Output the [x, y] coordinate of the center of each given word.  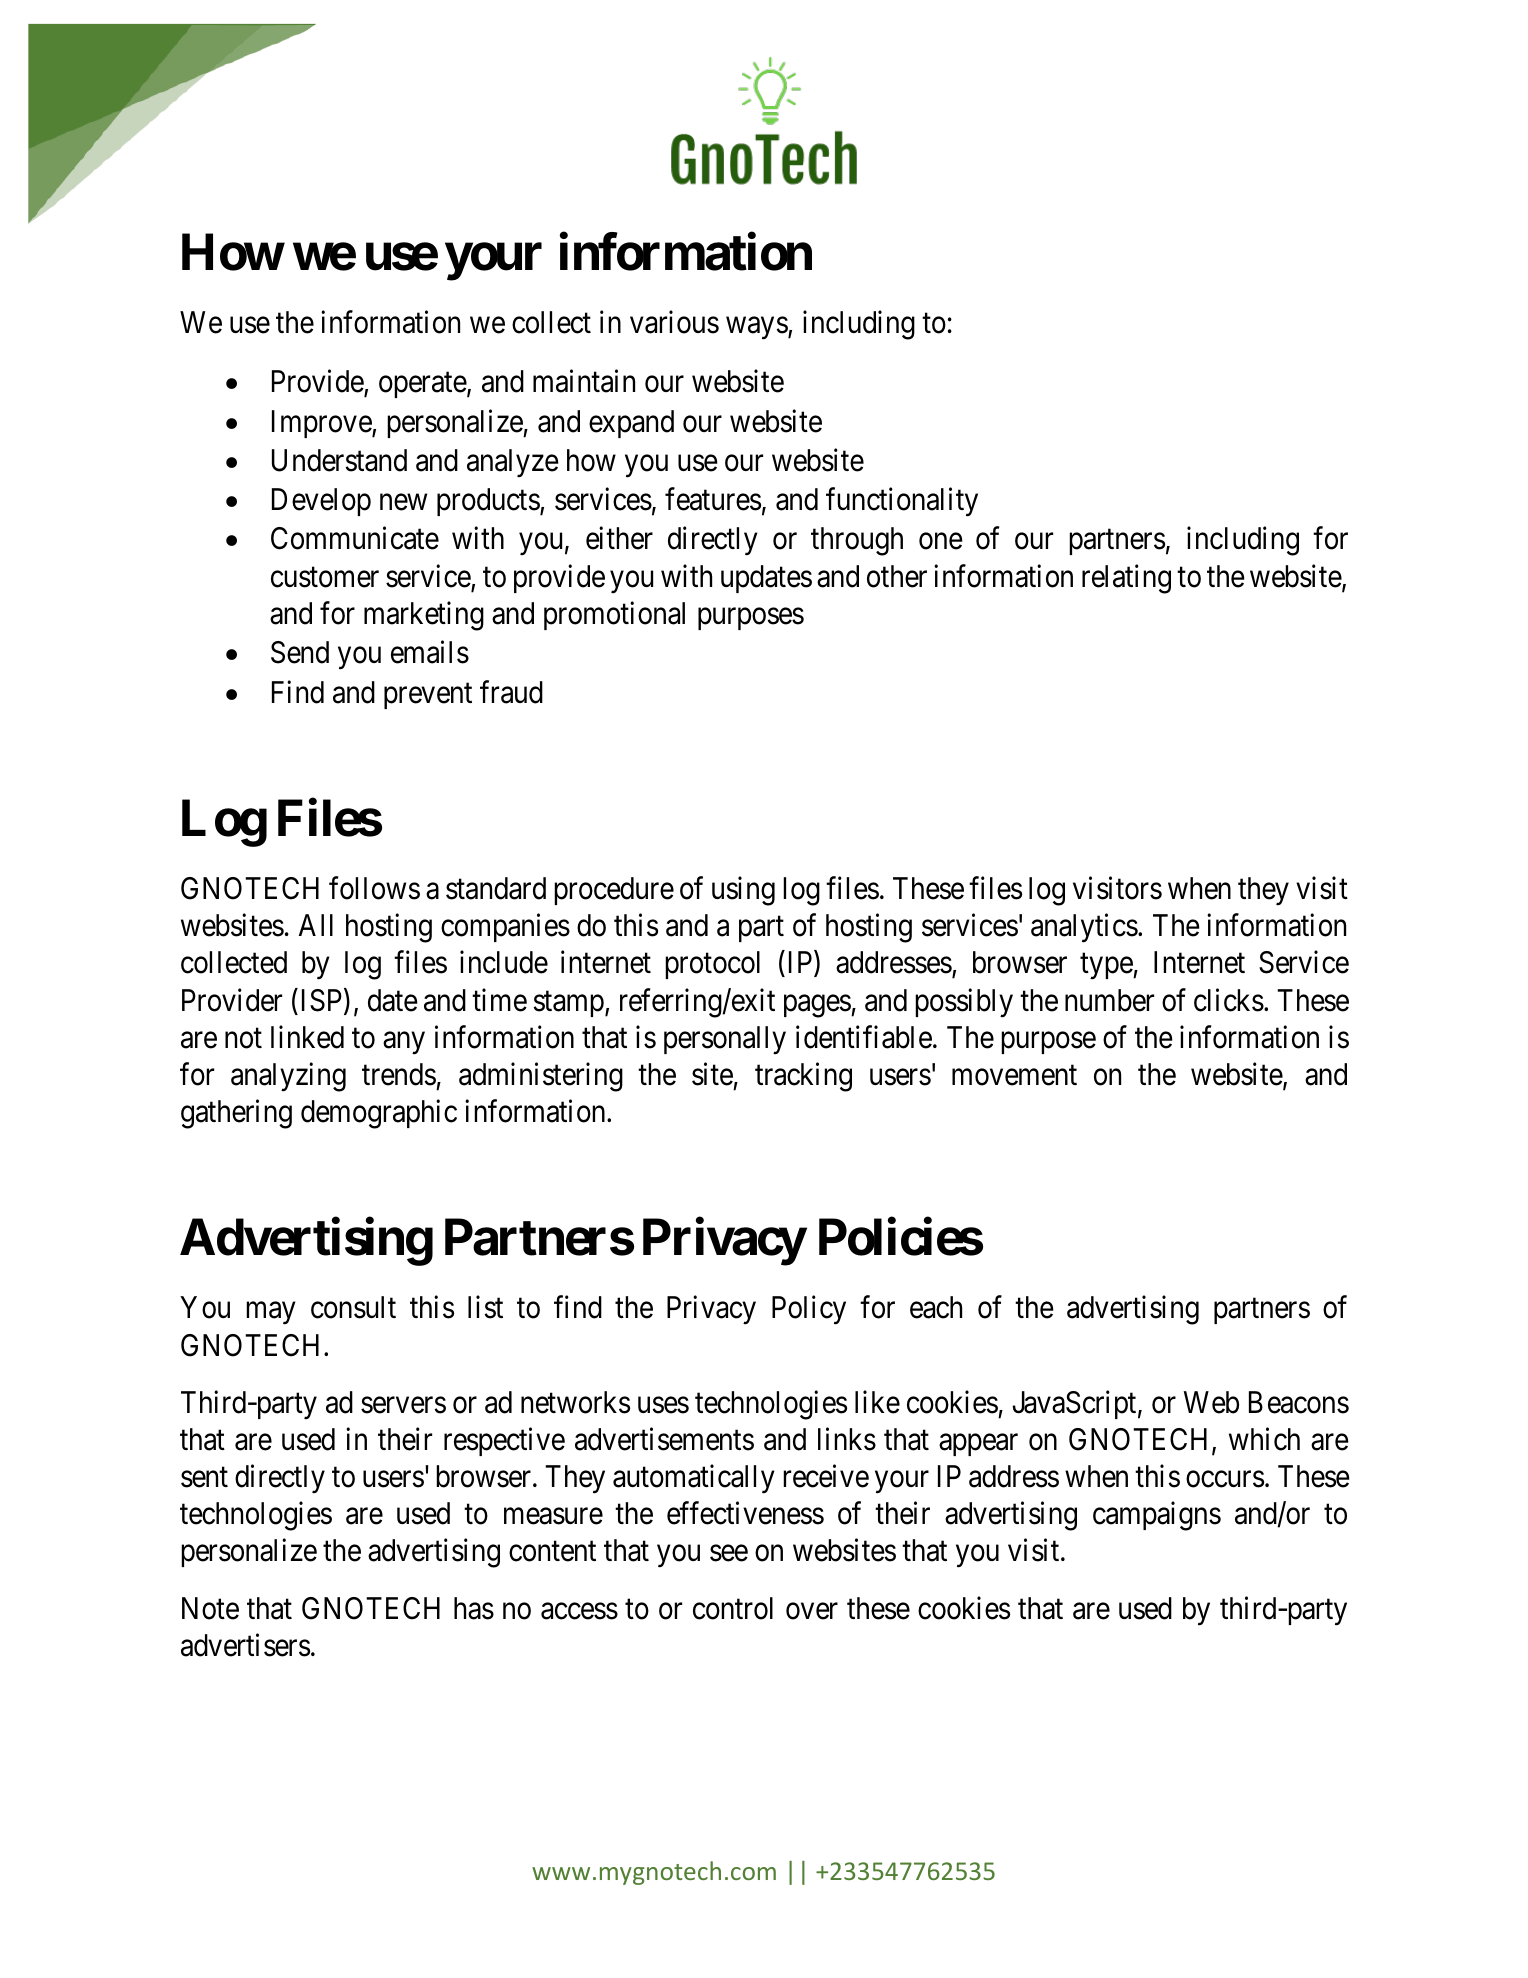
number [1109, 1000]
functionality [902, 502]
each [936, 1307]
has [474, 1608]
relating [1126, 579]
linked [307, 1037]
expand [631, 424]
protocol [712, 965]
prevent [428, 696]
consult [353, 1307]
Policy [809, 1310]
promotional [614, 615]
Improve [322, 424]
